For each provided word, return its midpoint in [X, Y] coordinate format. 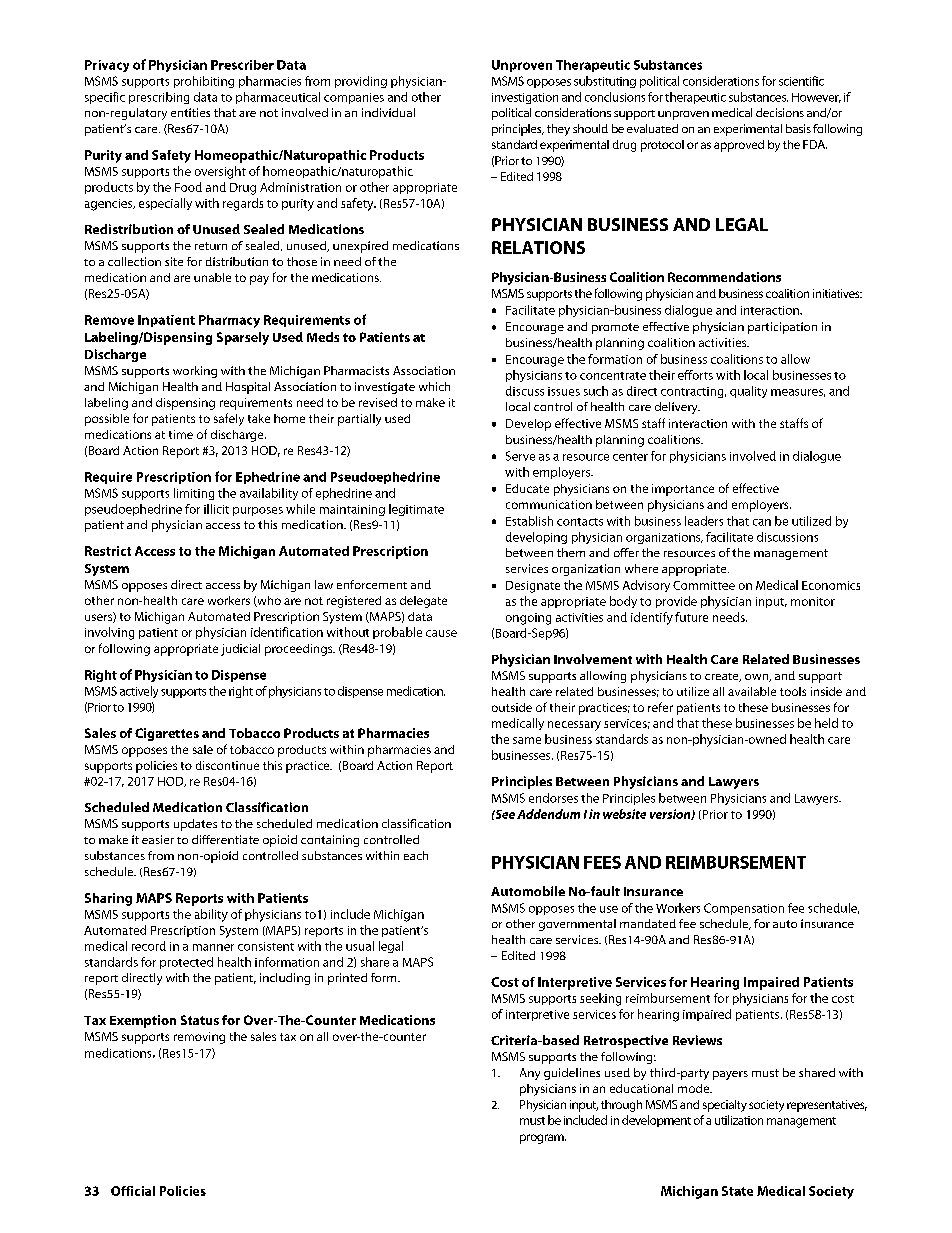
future [691, 617]
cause [441, 633]
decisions [780, 112]
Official [133, 1191]
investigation [525, 98]
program [543, 1139]
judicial [240, 650]
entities [190, 112]
